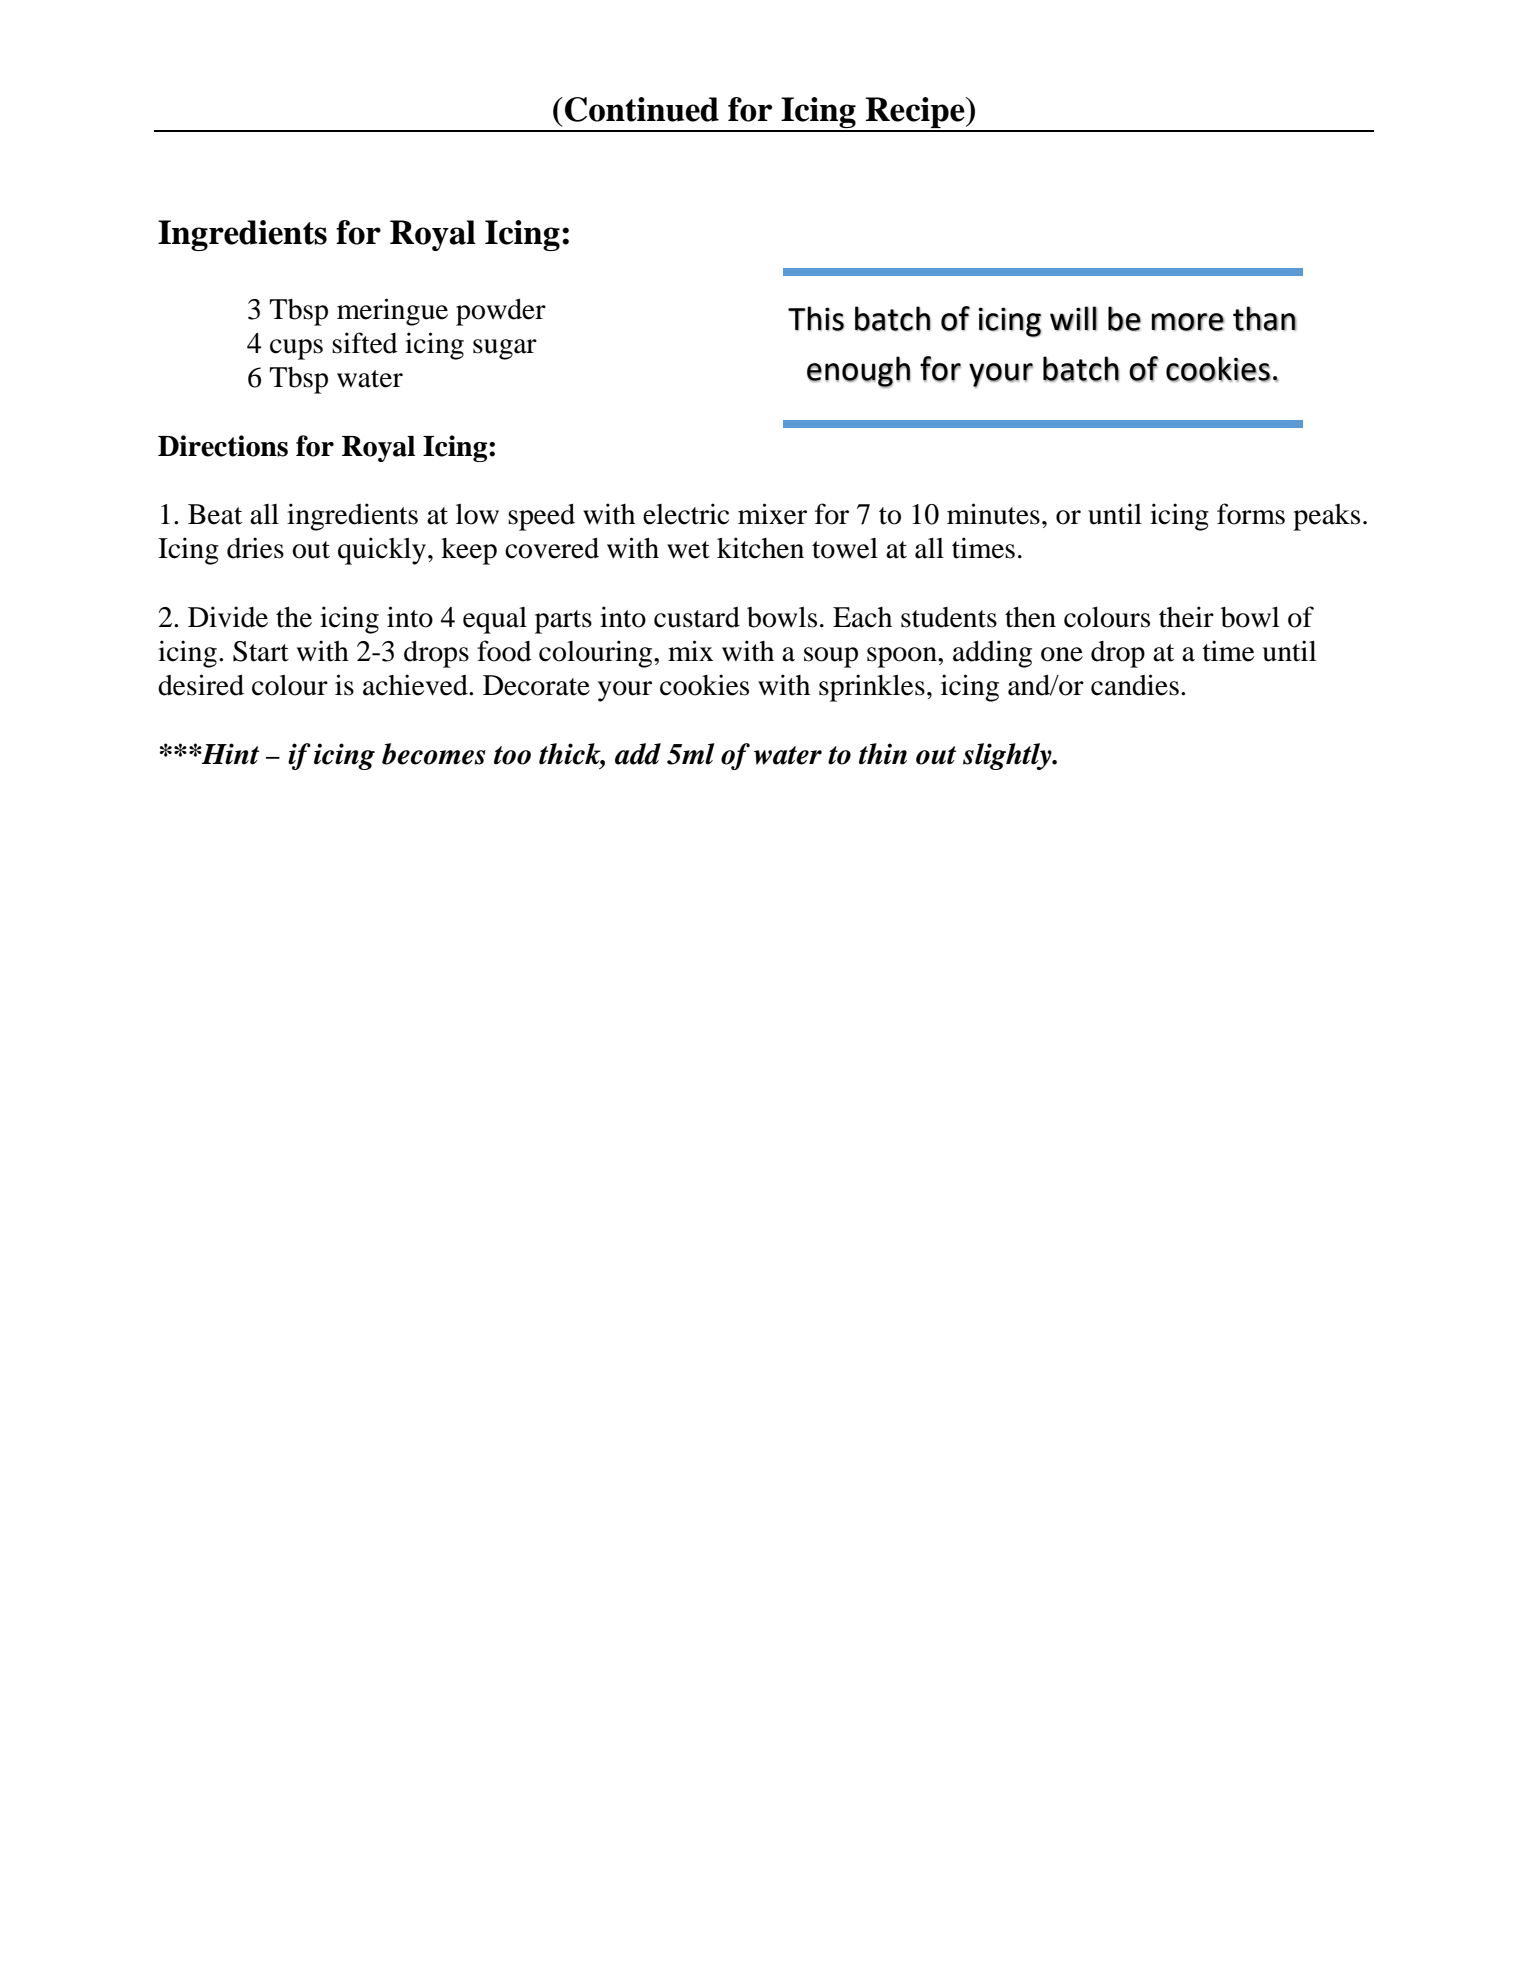 The width and height of the document is (1517, 1964). What do you see at coordinates (816, 318) in the document?
I see `This` at bounding box center [816, 318].
